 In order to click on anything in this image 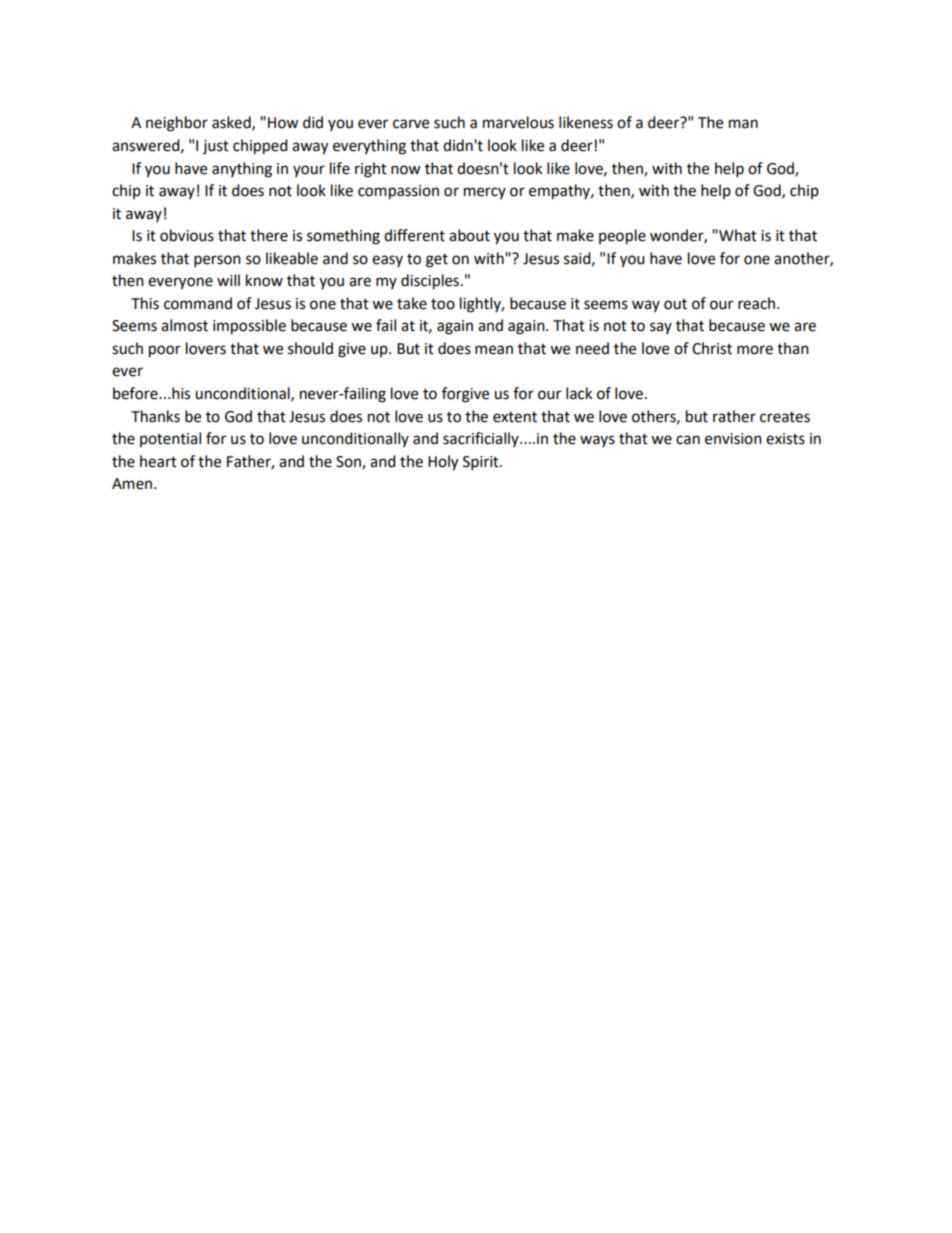, I will do `click(242, 170)`.
